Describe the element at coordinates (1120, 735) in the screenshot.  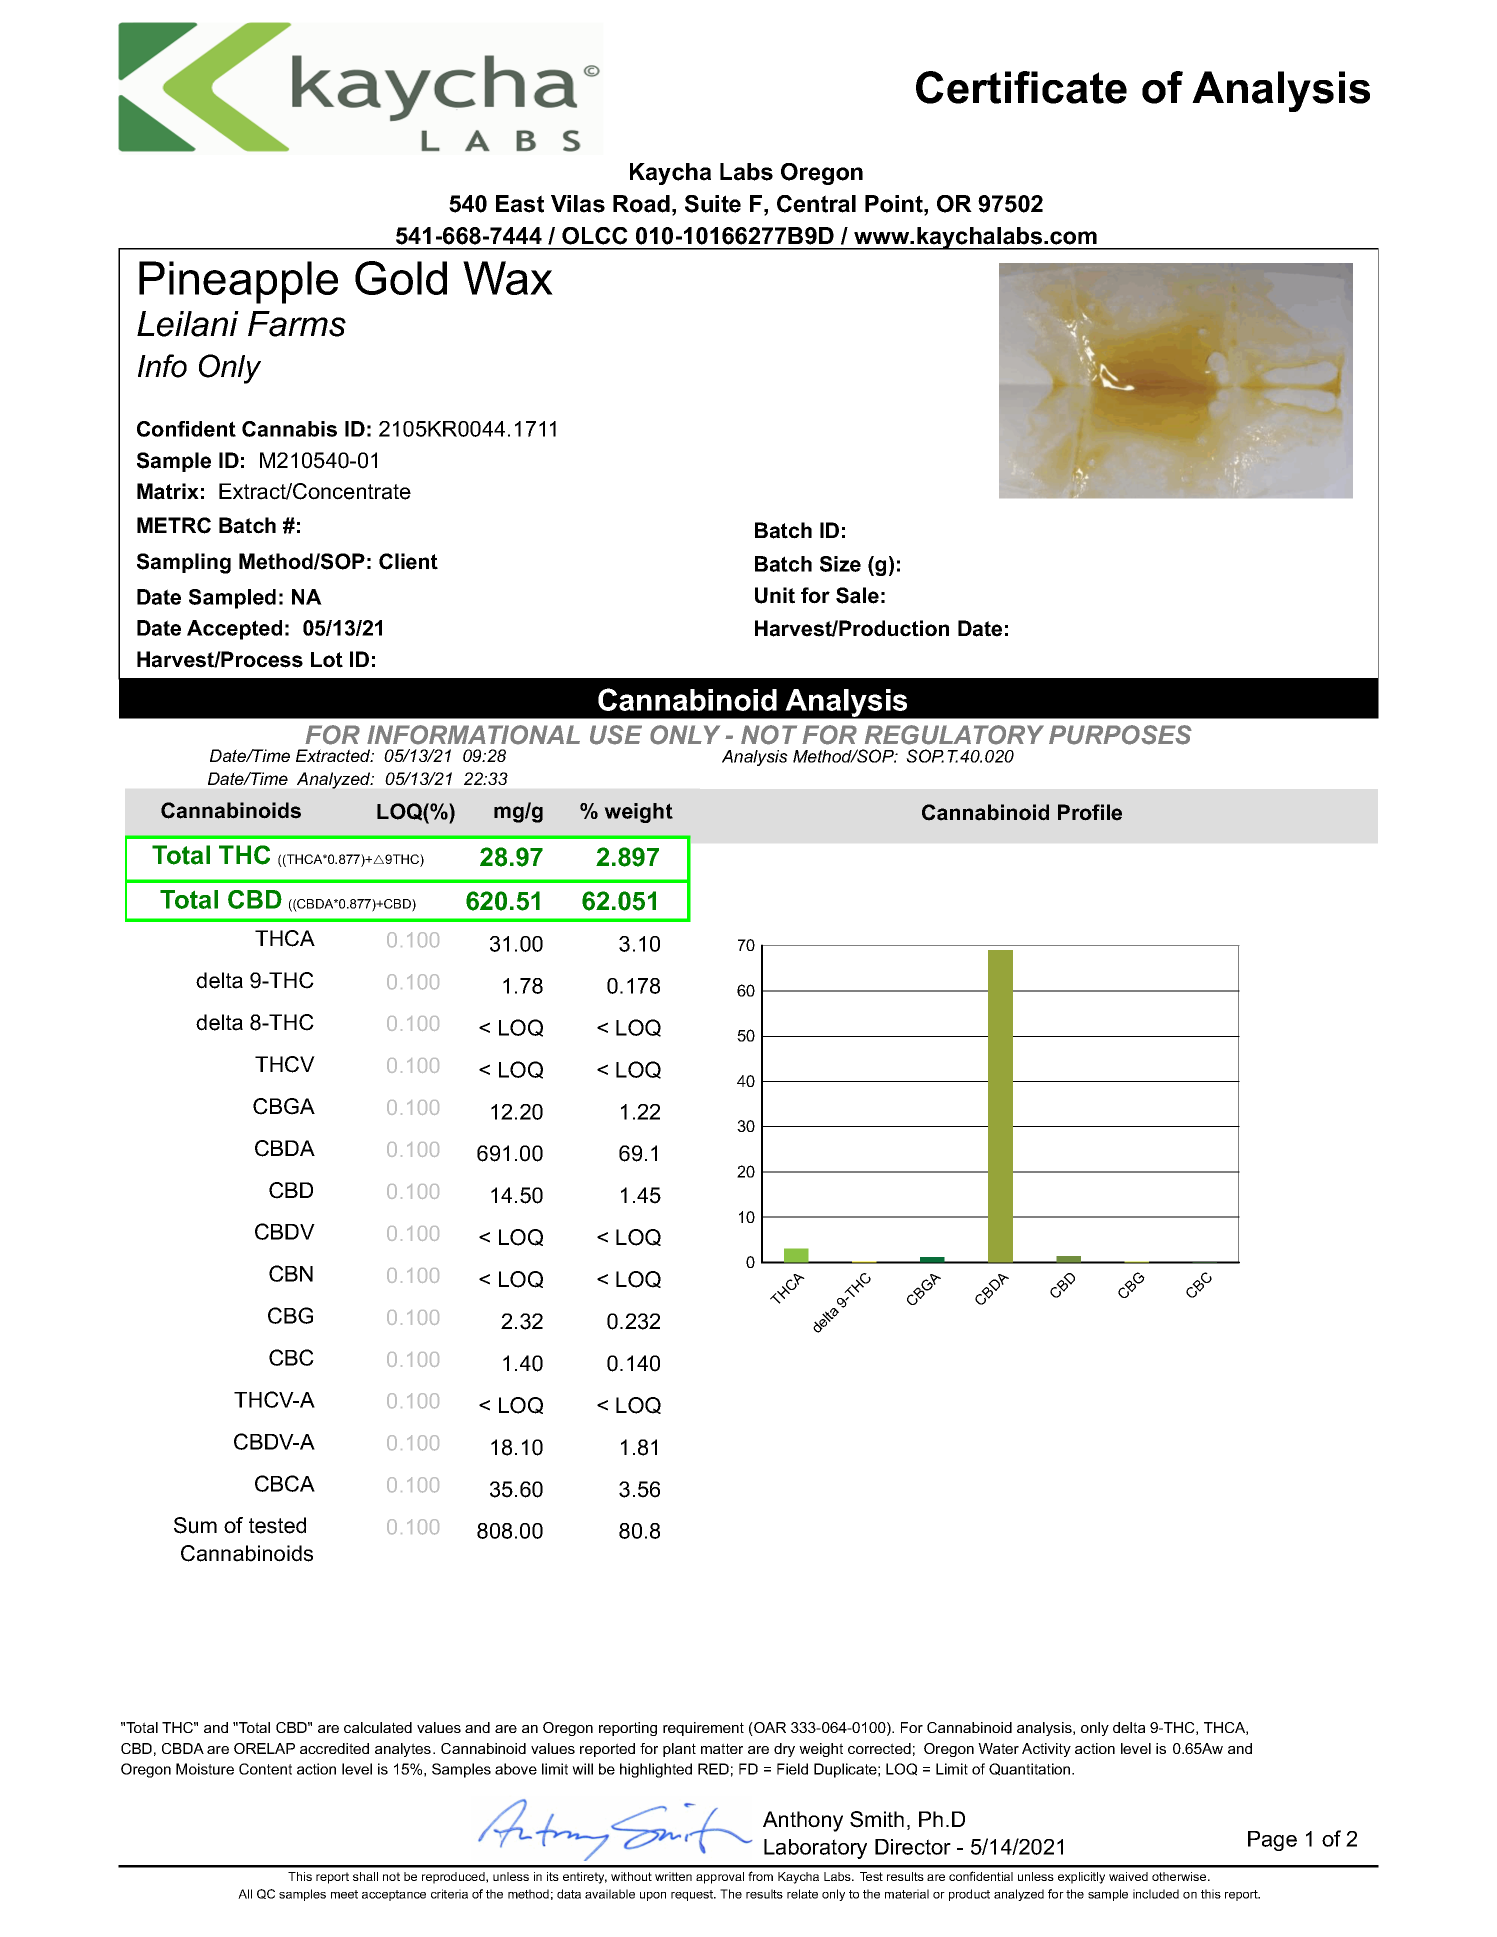
I see `PURPOSES` at that location.
